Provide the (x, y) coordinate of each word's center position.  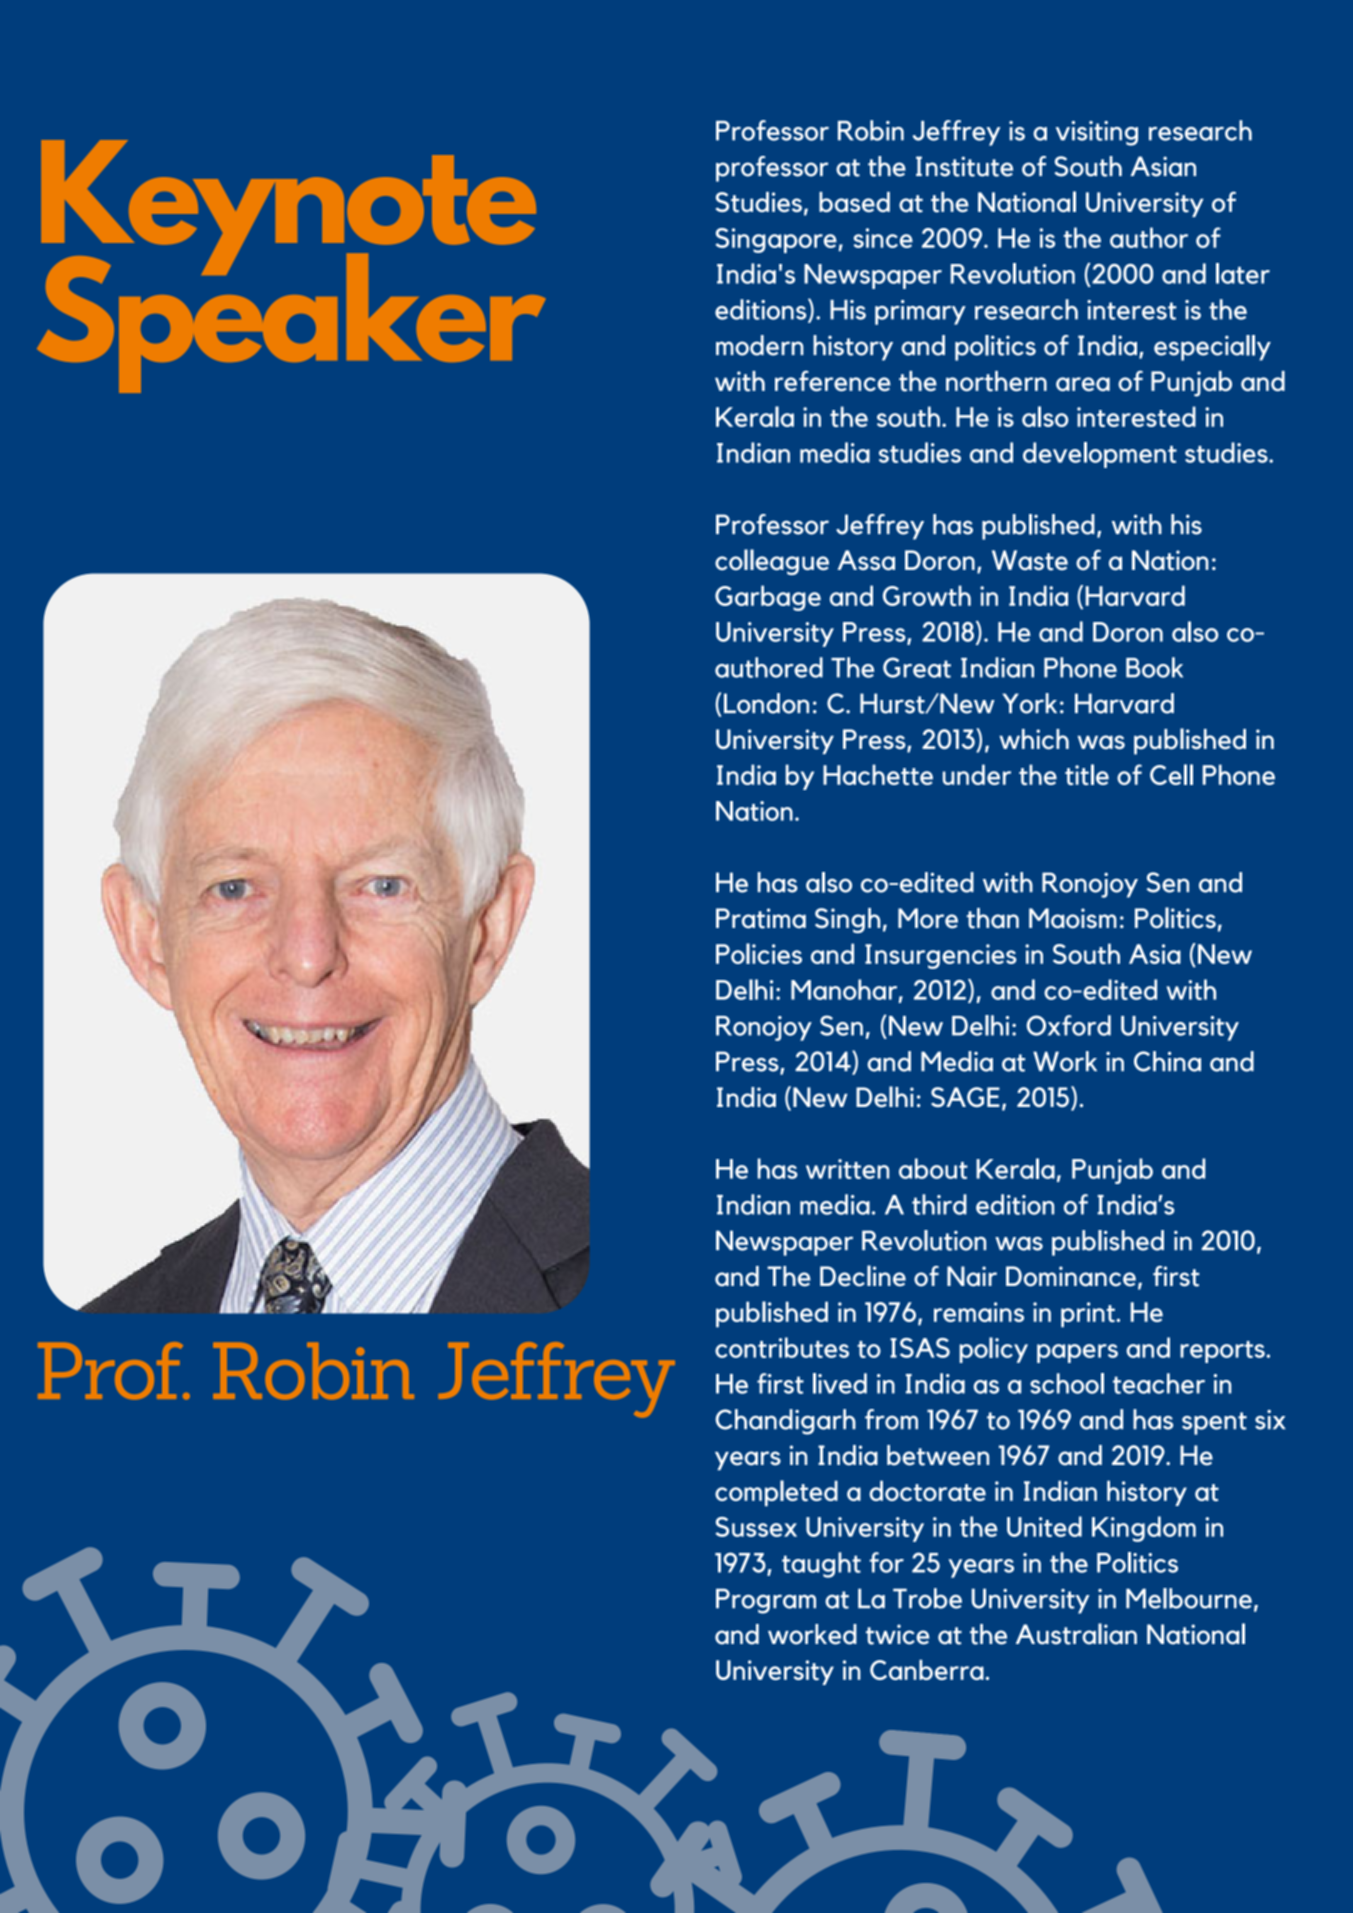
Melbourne (1189, 1598)
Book (1154, 667)
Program (766, 1601)
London (766, 703)
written (847, 1169)
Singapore (777, 240)
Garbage (768, 598)
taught (821, 1565)
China (1167, 1061)
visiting (1097, 133)
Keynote (288, 209)
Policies (759, 953)
